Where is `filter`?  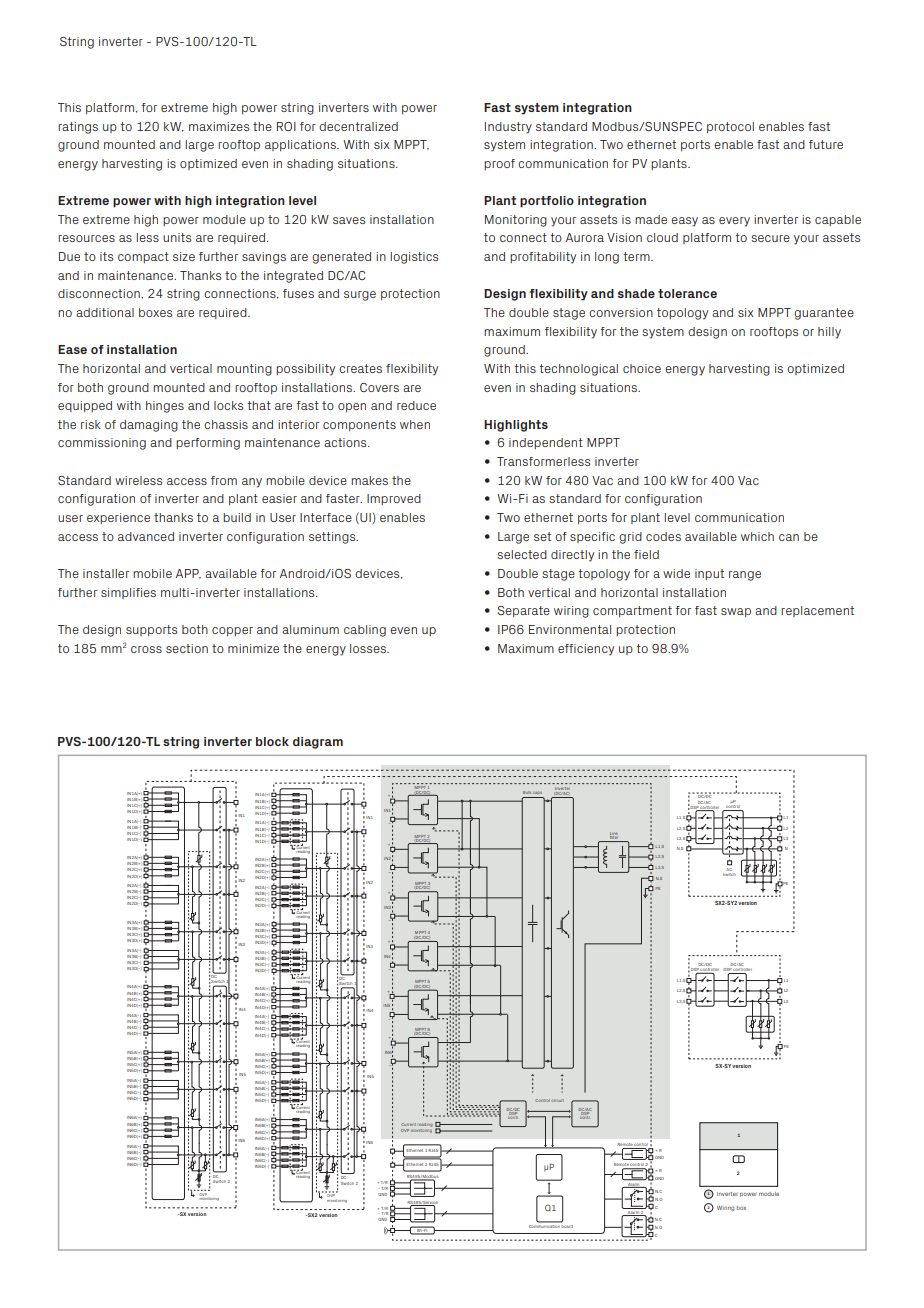 filter is located at coordinates (614, 838).
